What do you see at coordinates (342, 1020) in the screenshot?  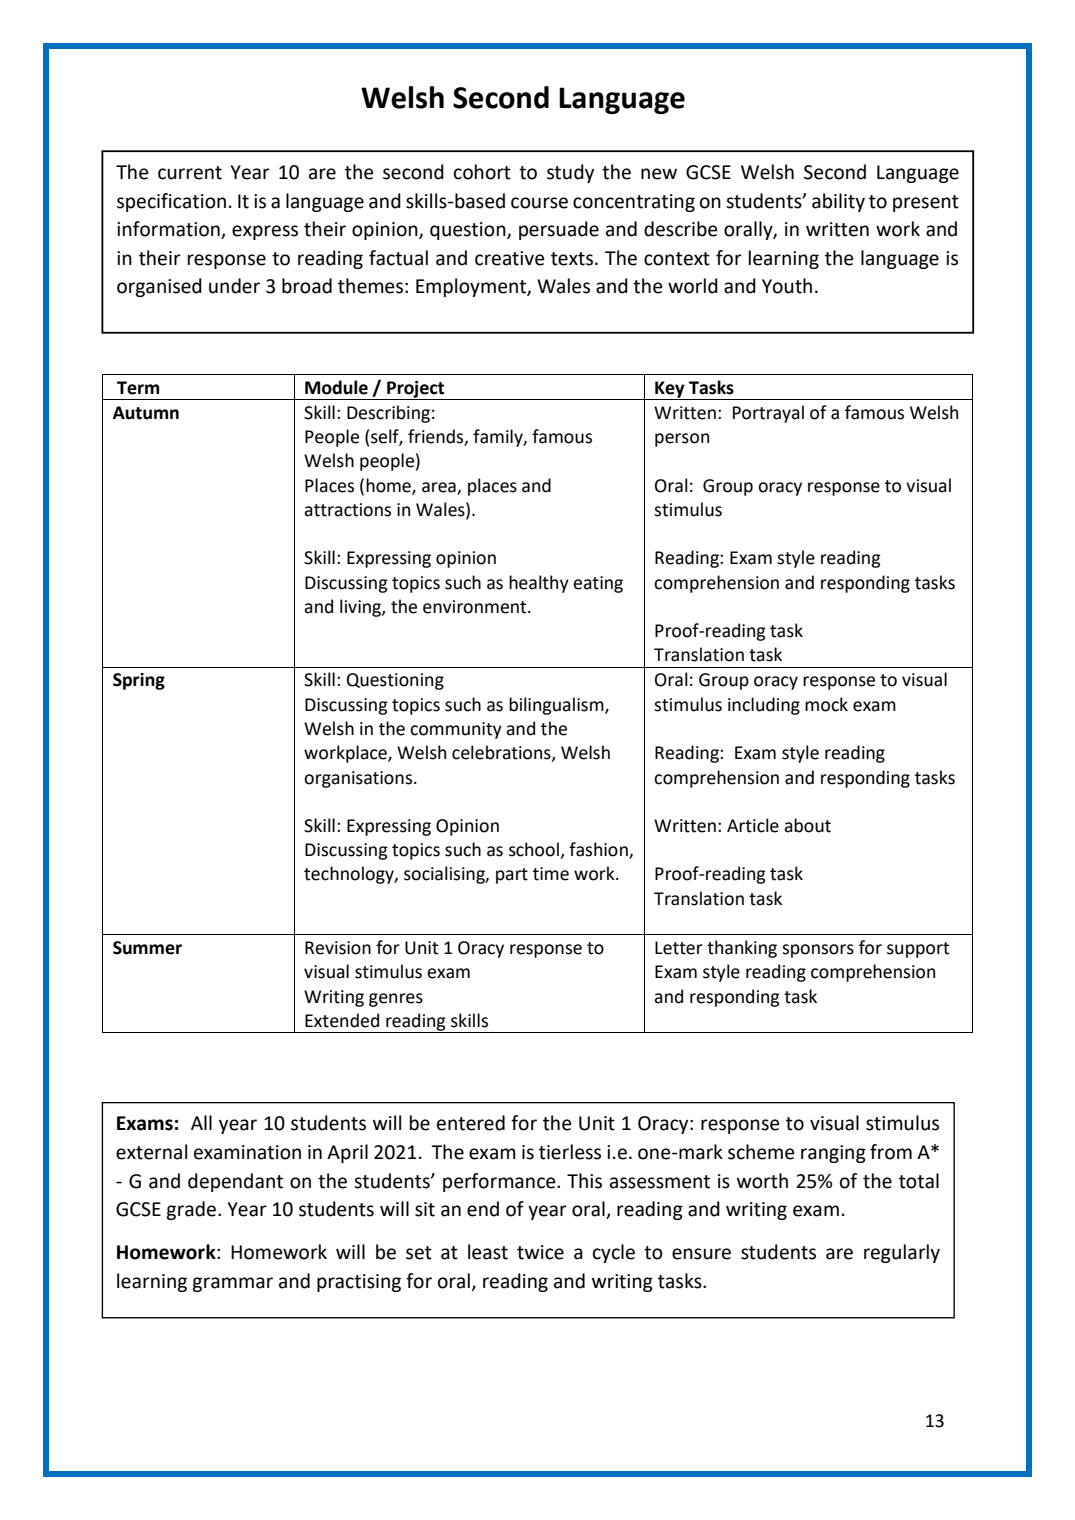 I see `Extended` at bounding box center [342, 1020].
